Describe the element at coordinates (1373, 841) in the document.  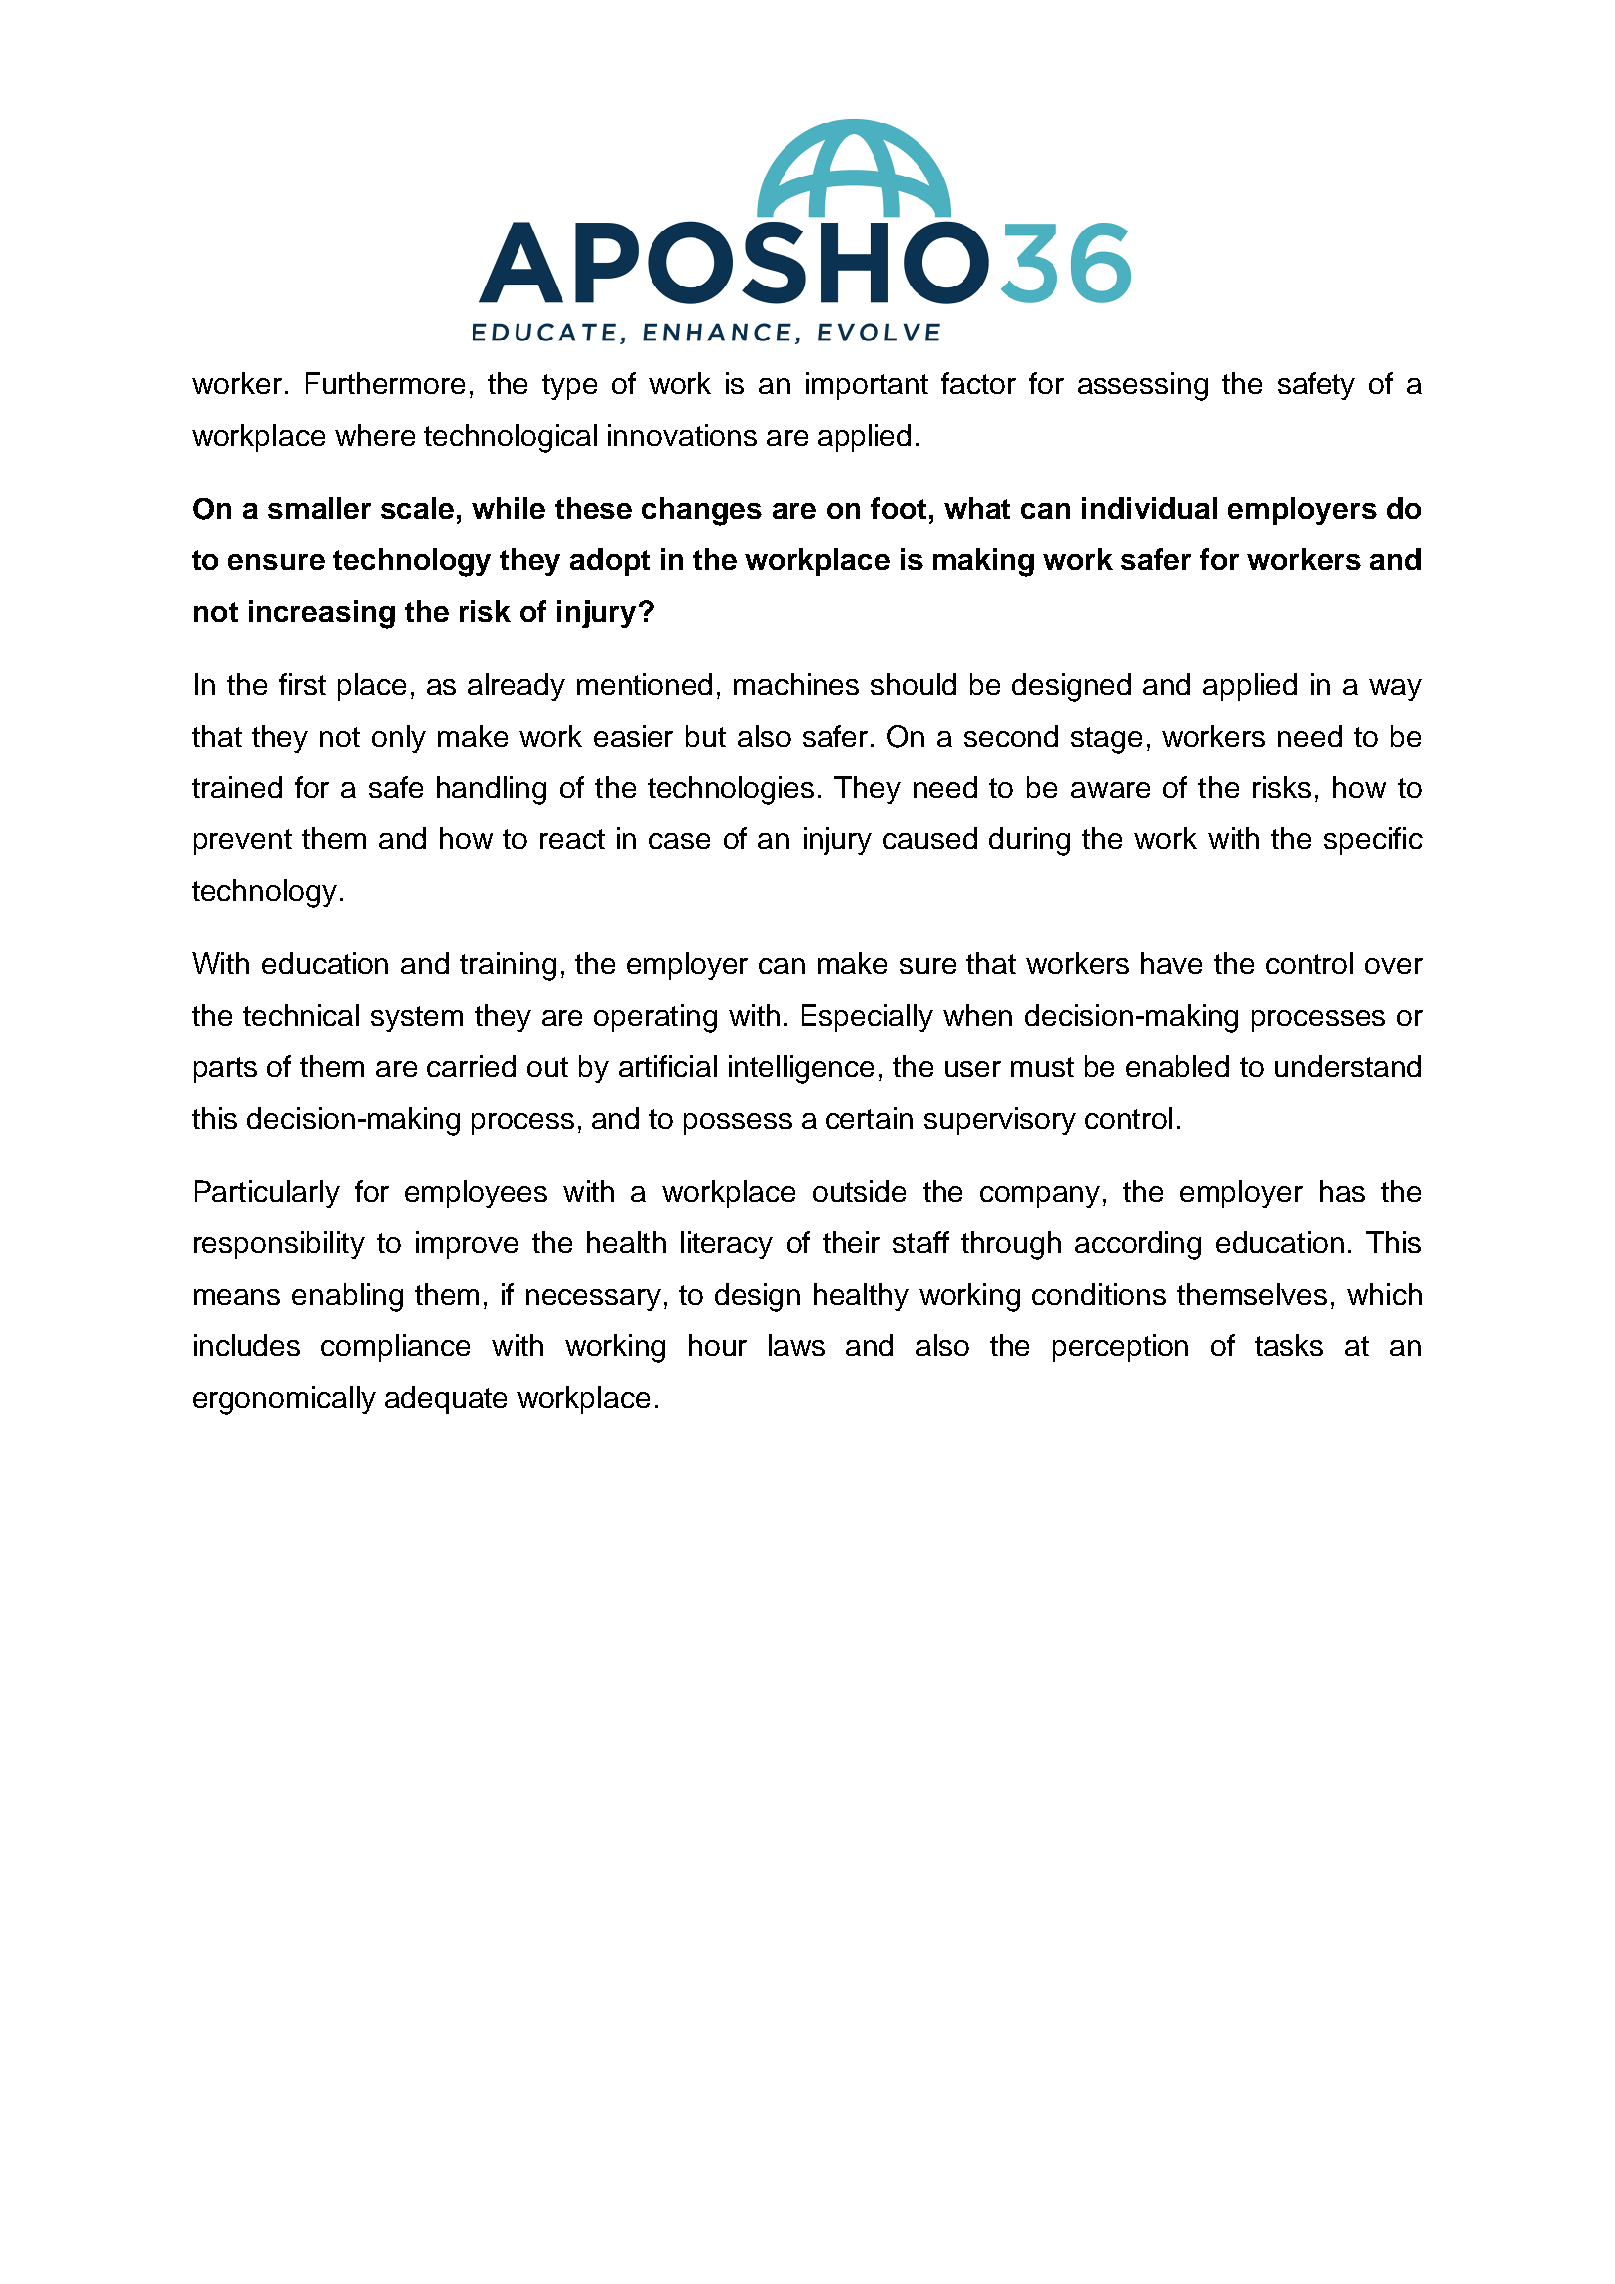
I see `specific` at that location.
